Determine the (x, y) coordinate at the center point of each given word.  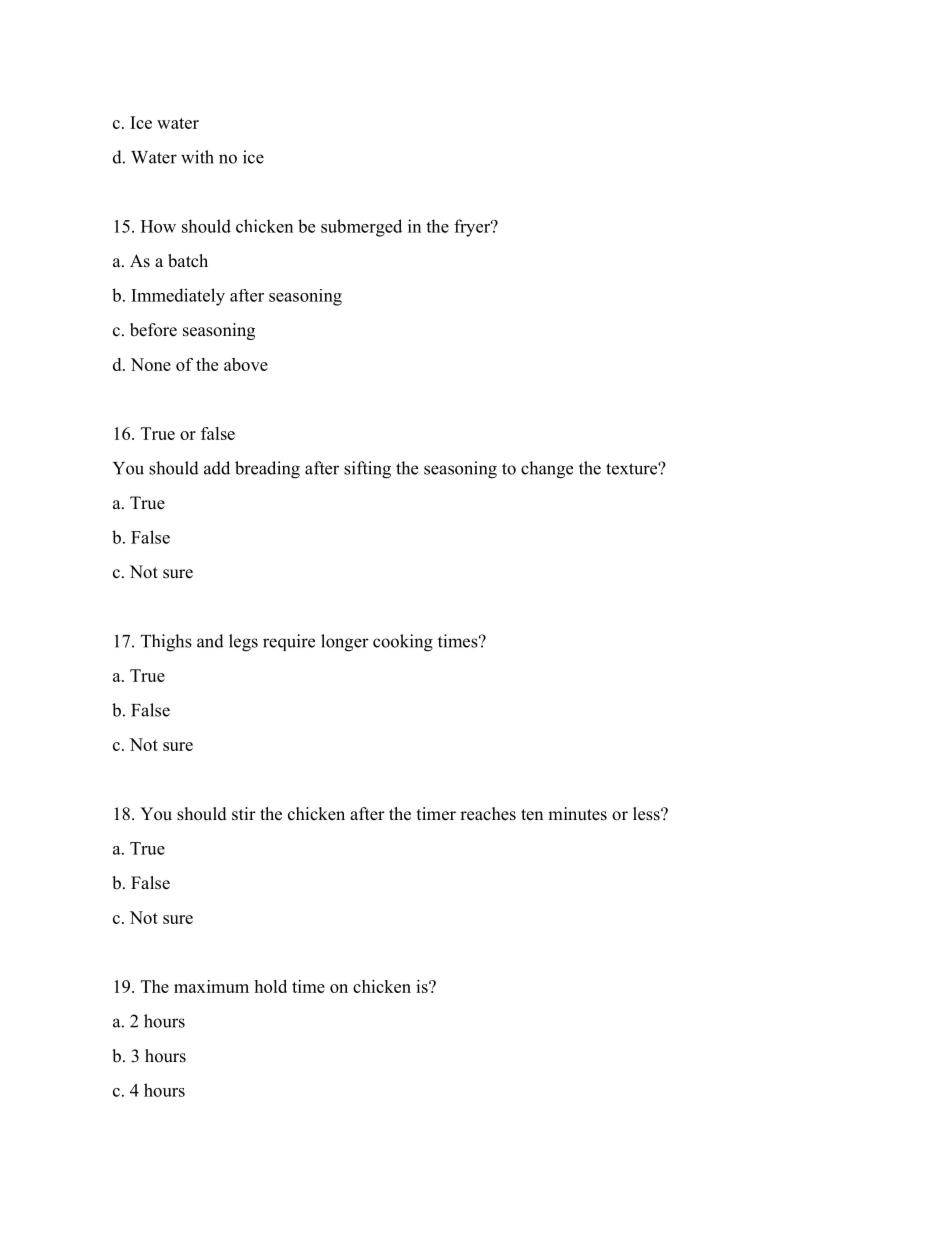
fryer (473, 228)
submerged (361, 228)
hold (270, 986)
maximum (211, 986)
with (197, 157)
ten (532, 815)
